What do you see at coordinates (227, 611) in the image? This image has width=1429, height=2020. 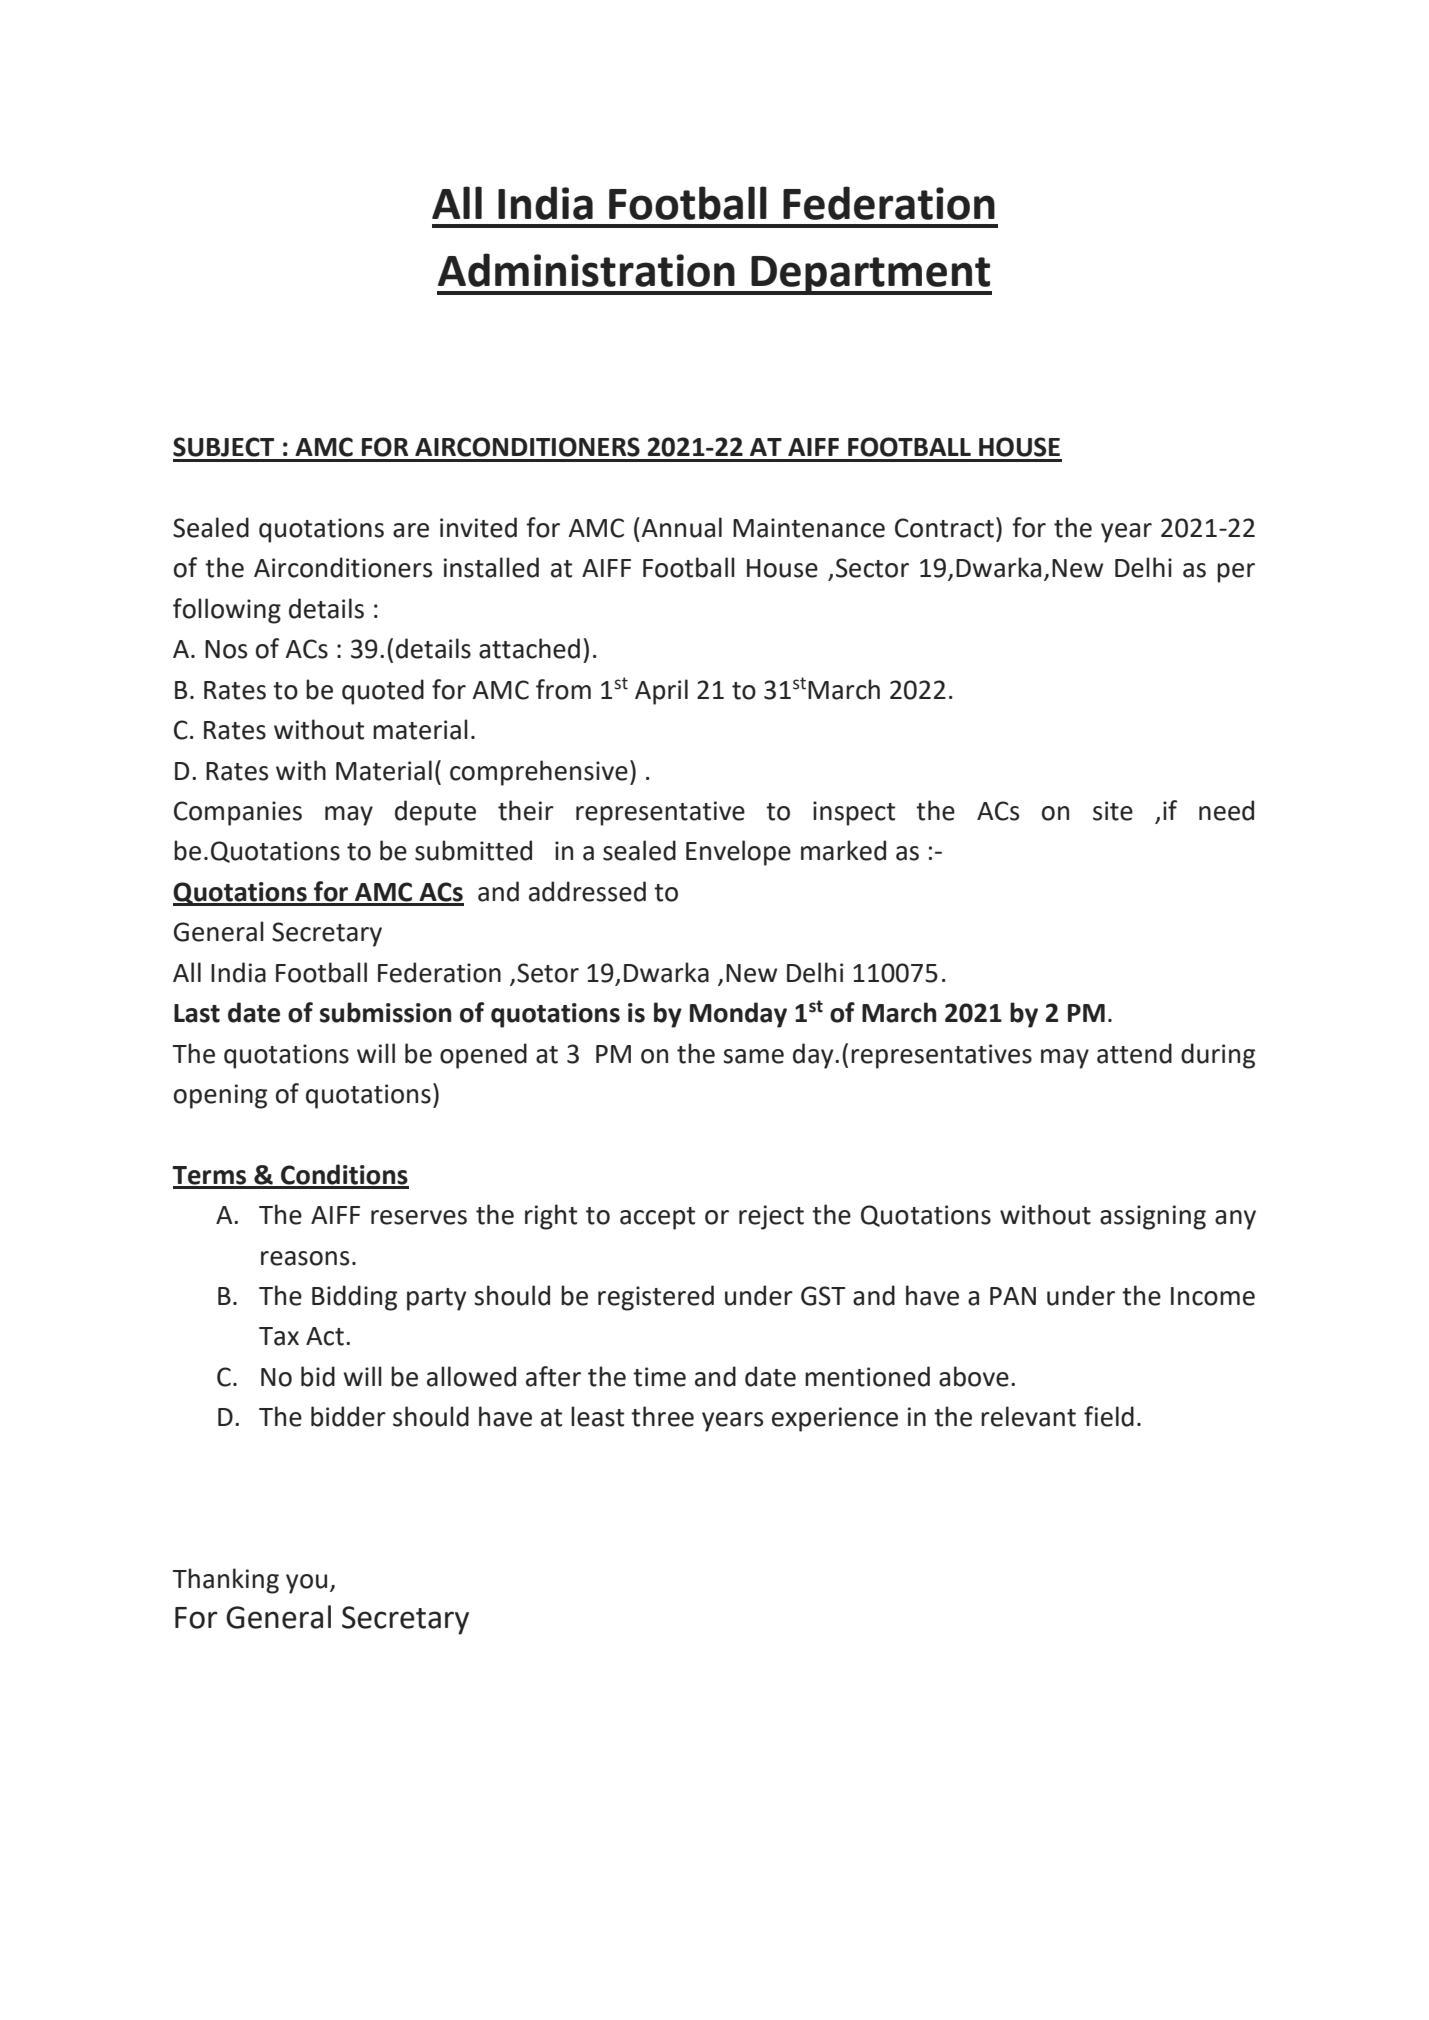 I see `following` at bounding box center [227, 611].
